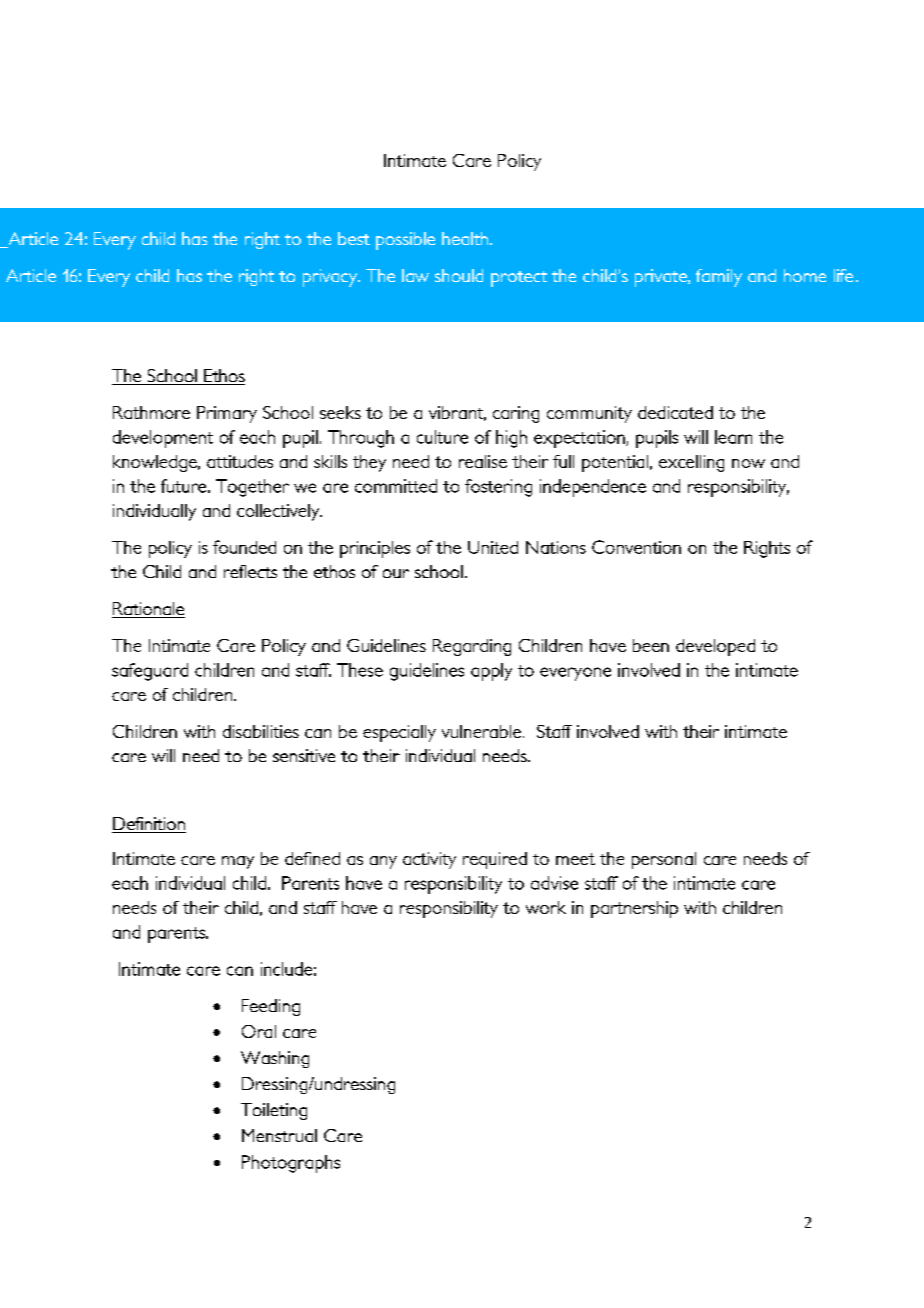  Describe the element at coordinates (498, 488) in the screenshot. I see `fostering` at that location.
